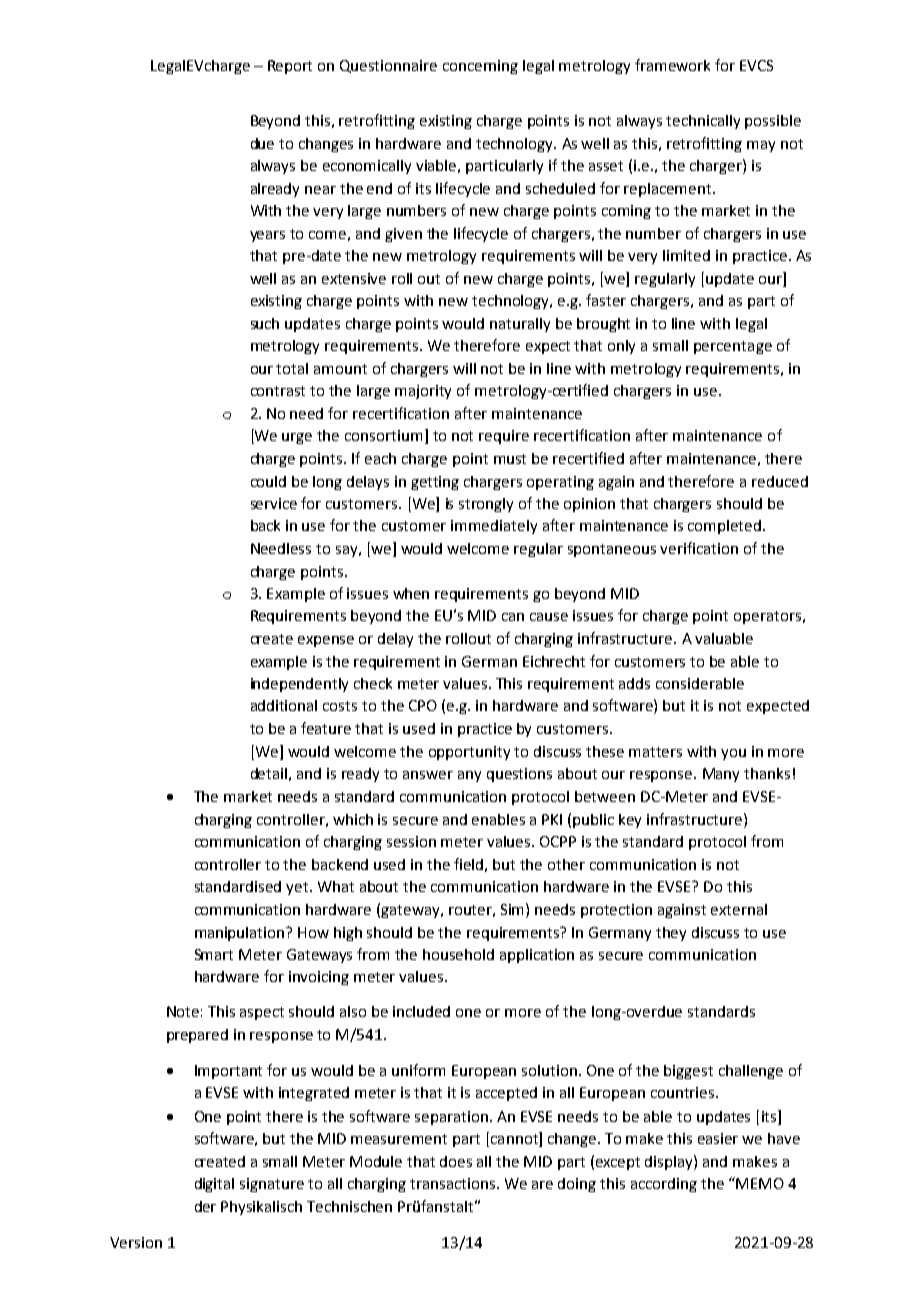  Describe the element at coordinates (630, 821) in the screenshot. I see `key` at that location.
